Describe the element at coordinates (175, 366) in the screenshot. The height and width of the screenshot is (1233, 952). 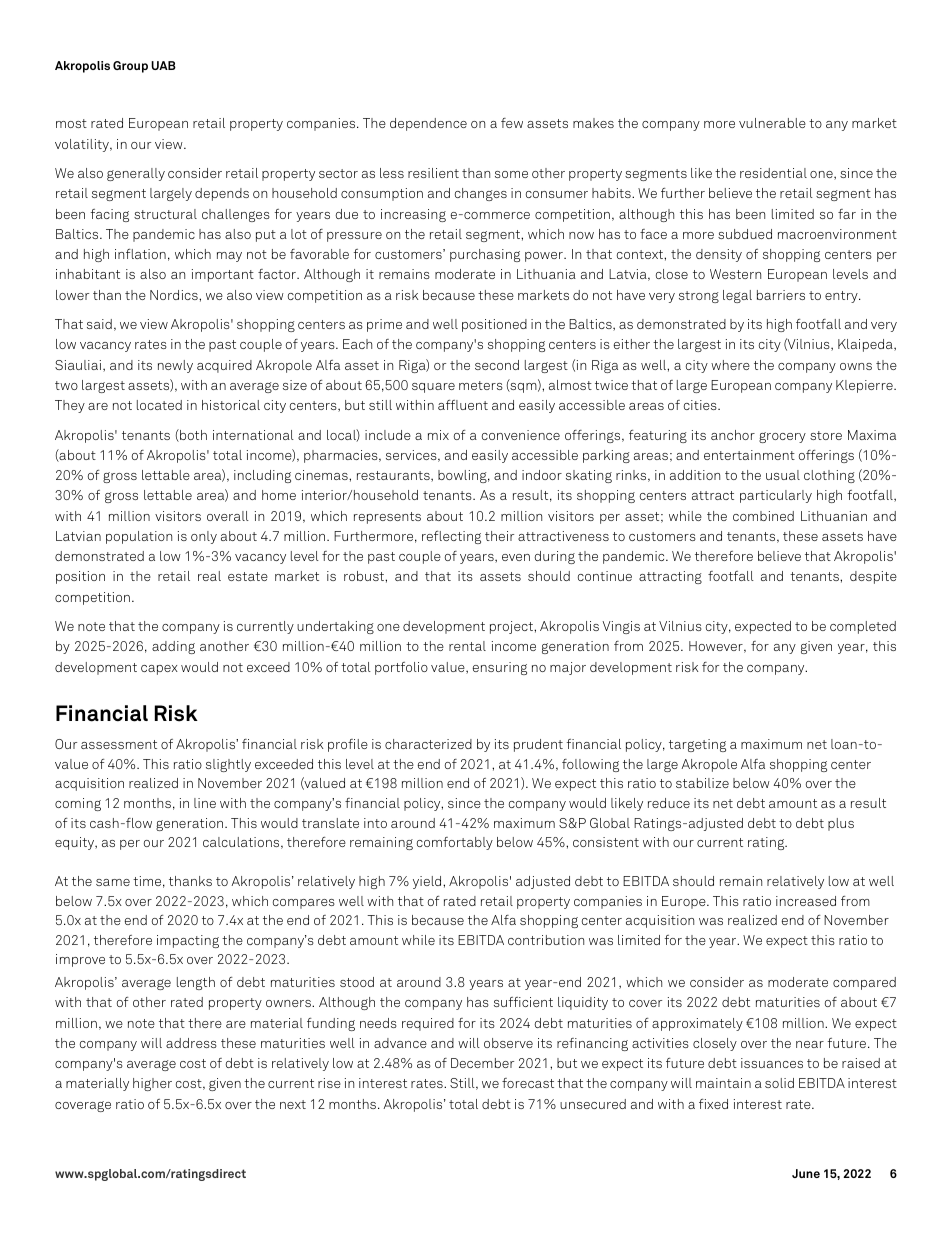
I see `newly` at that location.
